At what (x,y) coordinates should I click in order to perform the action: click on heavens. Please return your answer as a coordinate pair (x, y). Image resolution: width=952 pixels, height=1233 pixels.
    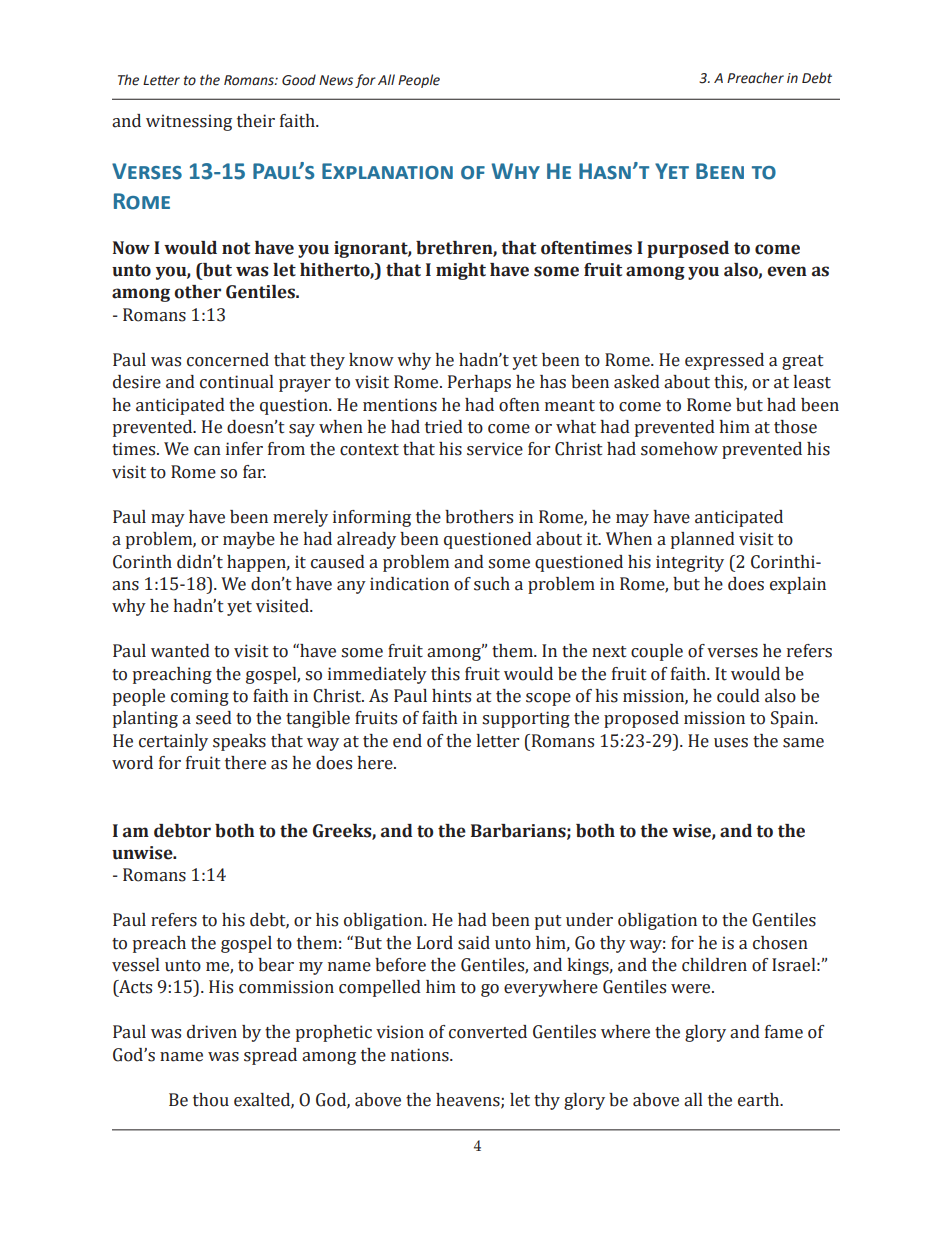
    Looking at the image, I should click on (469, 1100).
